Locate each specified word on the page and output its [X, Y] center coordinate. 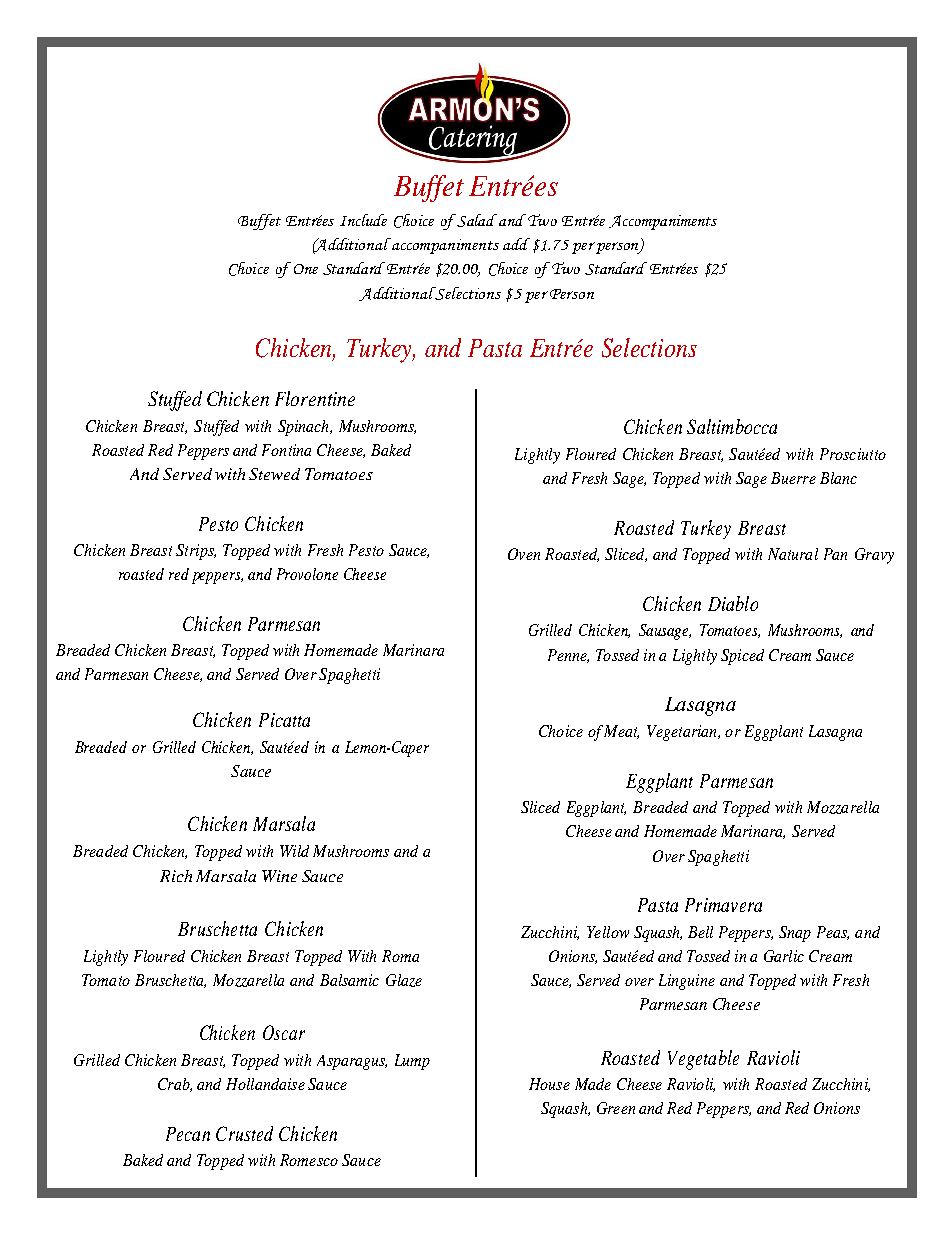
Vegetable [703, 1060]
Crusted [244, 1133]
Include [363, 220]
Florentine [315, 398]
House [549, 1084]
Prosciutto [853, 454]
